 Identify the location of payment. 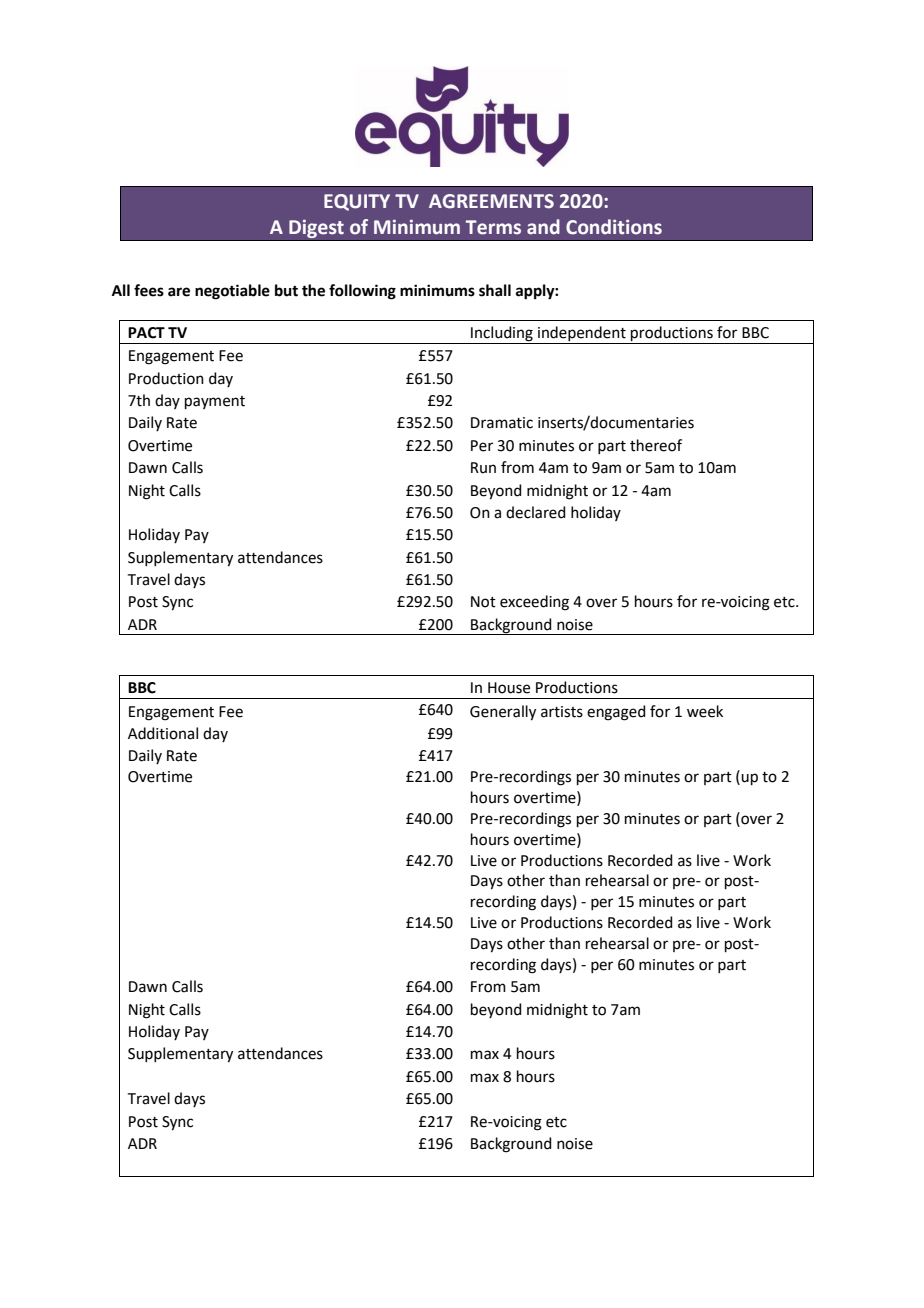
(215, 402).
